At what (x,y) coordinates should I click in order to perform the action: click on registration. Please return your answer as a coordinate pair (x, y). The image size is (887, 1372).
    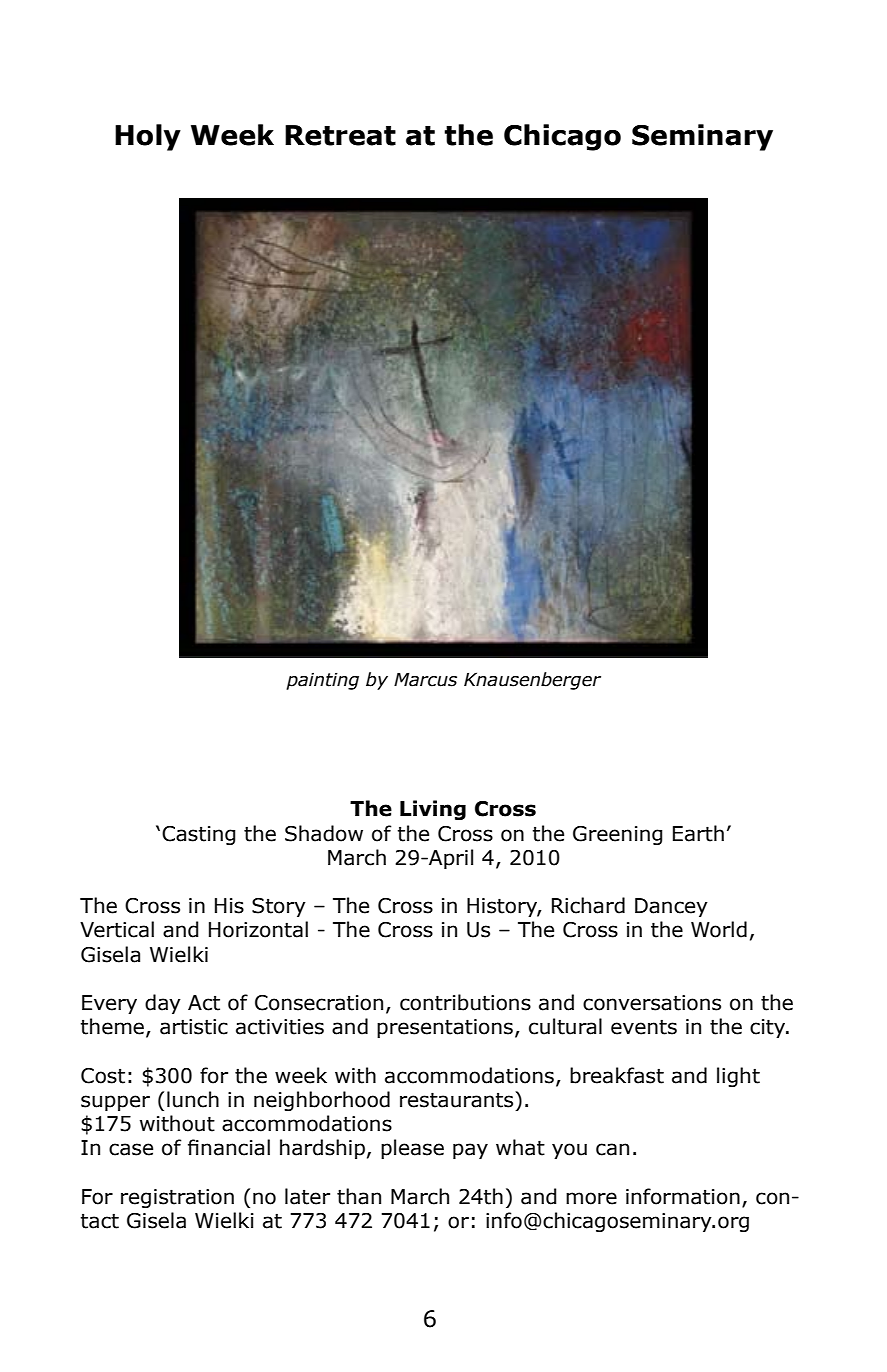
    Looking at the image, I should click on (177, 1198).
